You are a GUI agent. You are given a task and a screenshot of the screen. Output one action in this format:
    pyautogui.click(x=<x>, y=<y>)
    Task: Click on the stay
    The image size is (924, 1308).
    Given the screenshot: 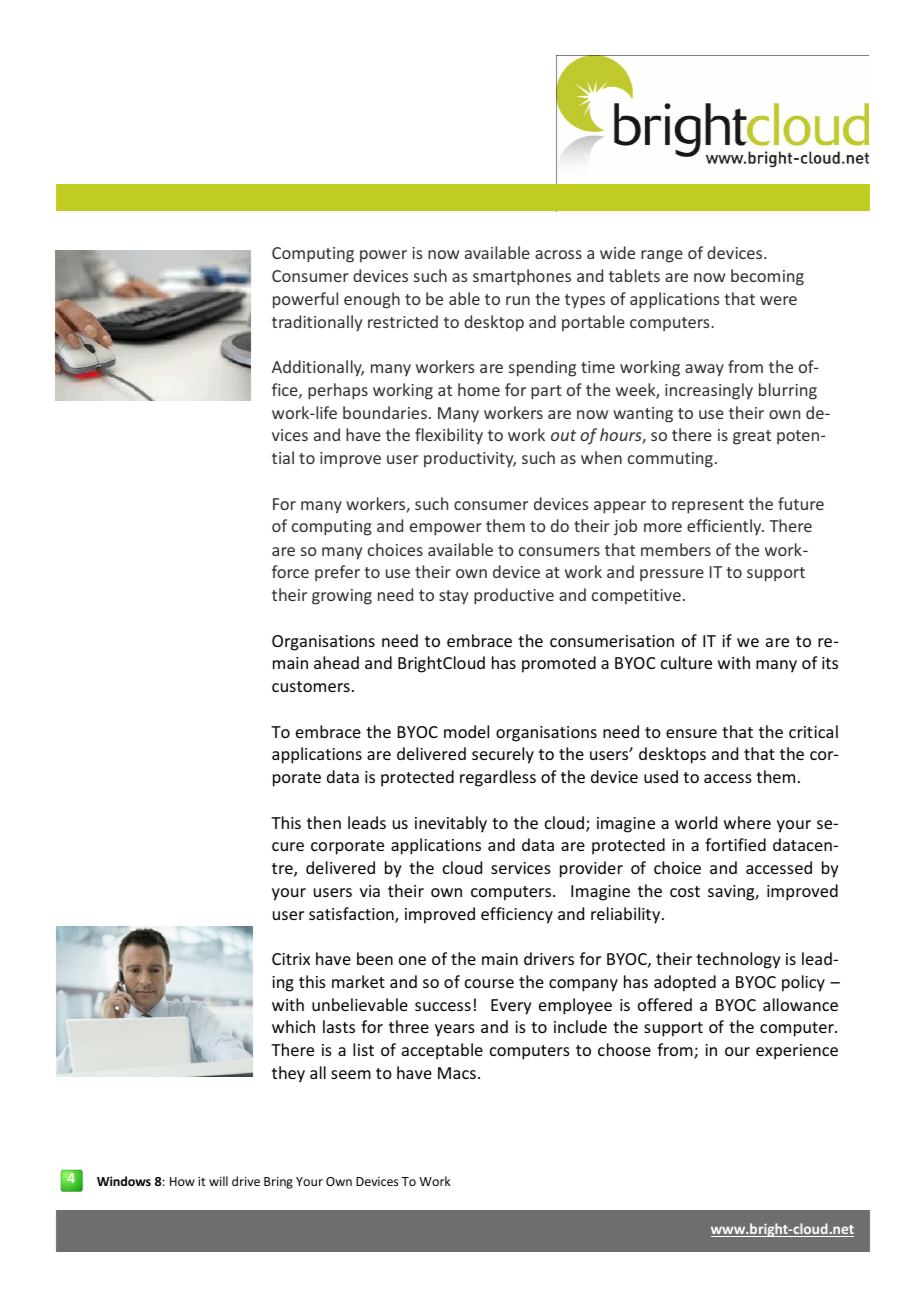 What is the action you would take?
    pyautogui.click(x=453, y=597)
